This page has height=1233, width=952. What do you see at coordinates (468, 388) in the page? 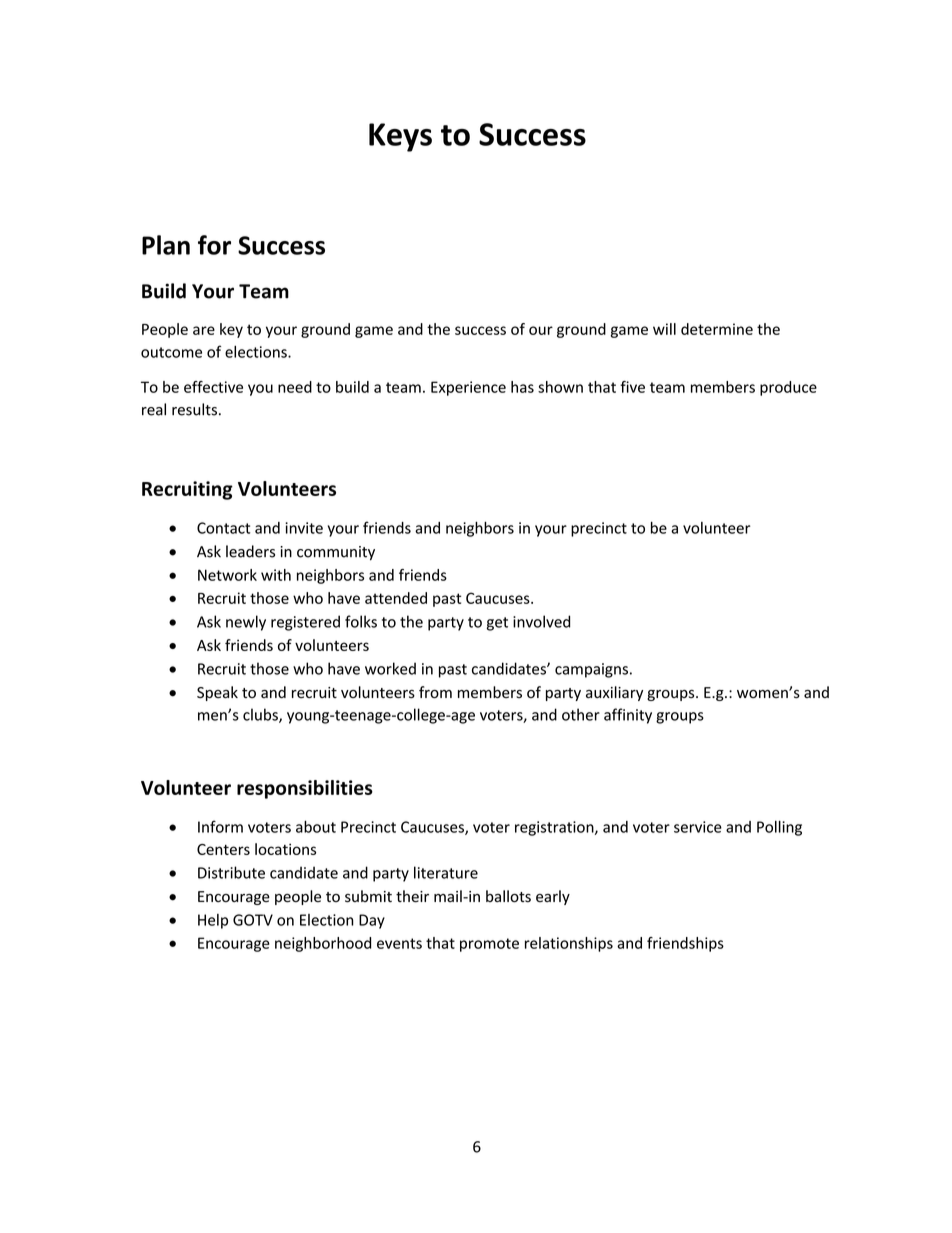
I see `Experience` at bounding box center [468, 388].
